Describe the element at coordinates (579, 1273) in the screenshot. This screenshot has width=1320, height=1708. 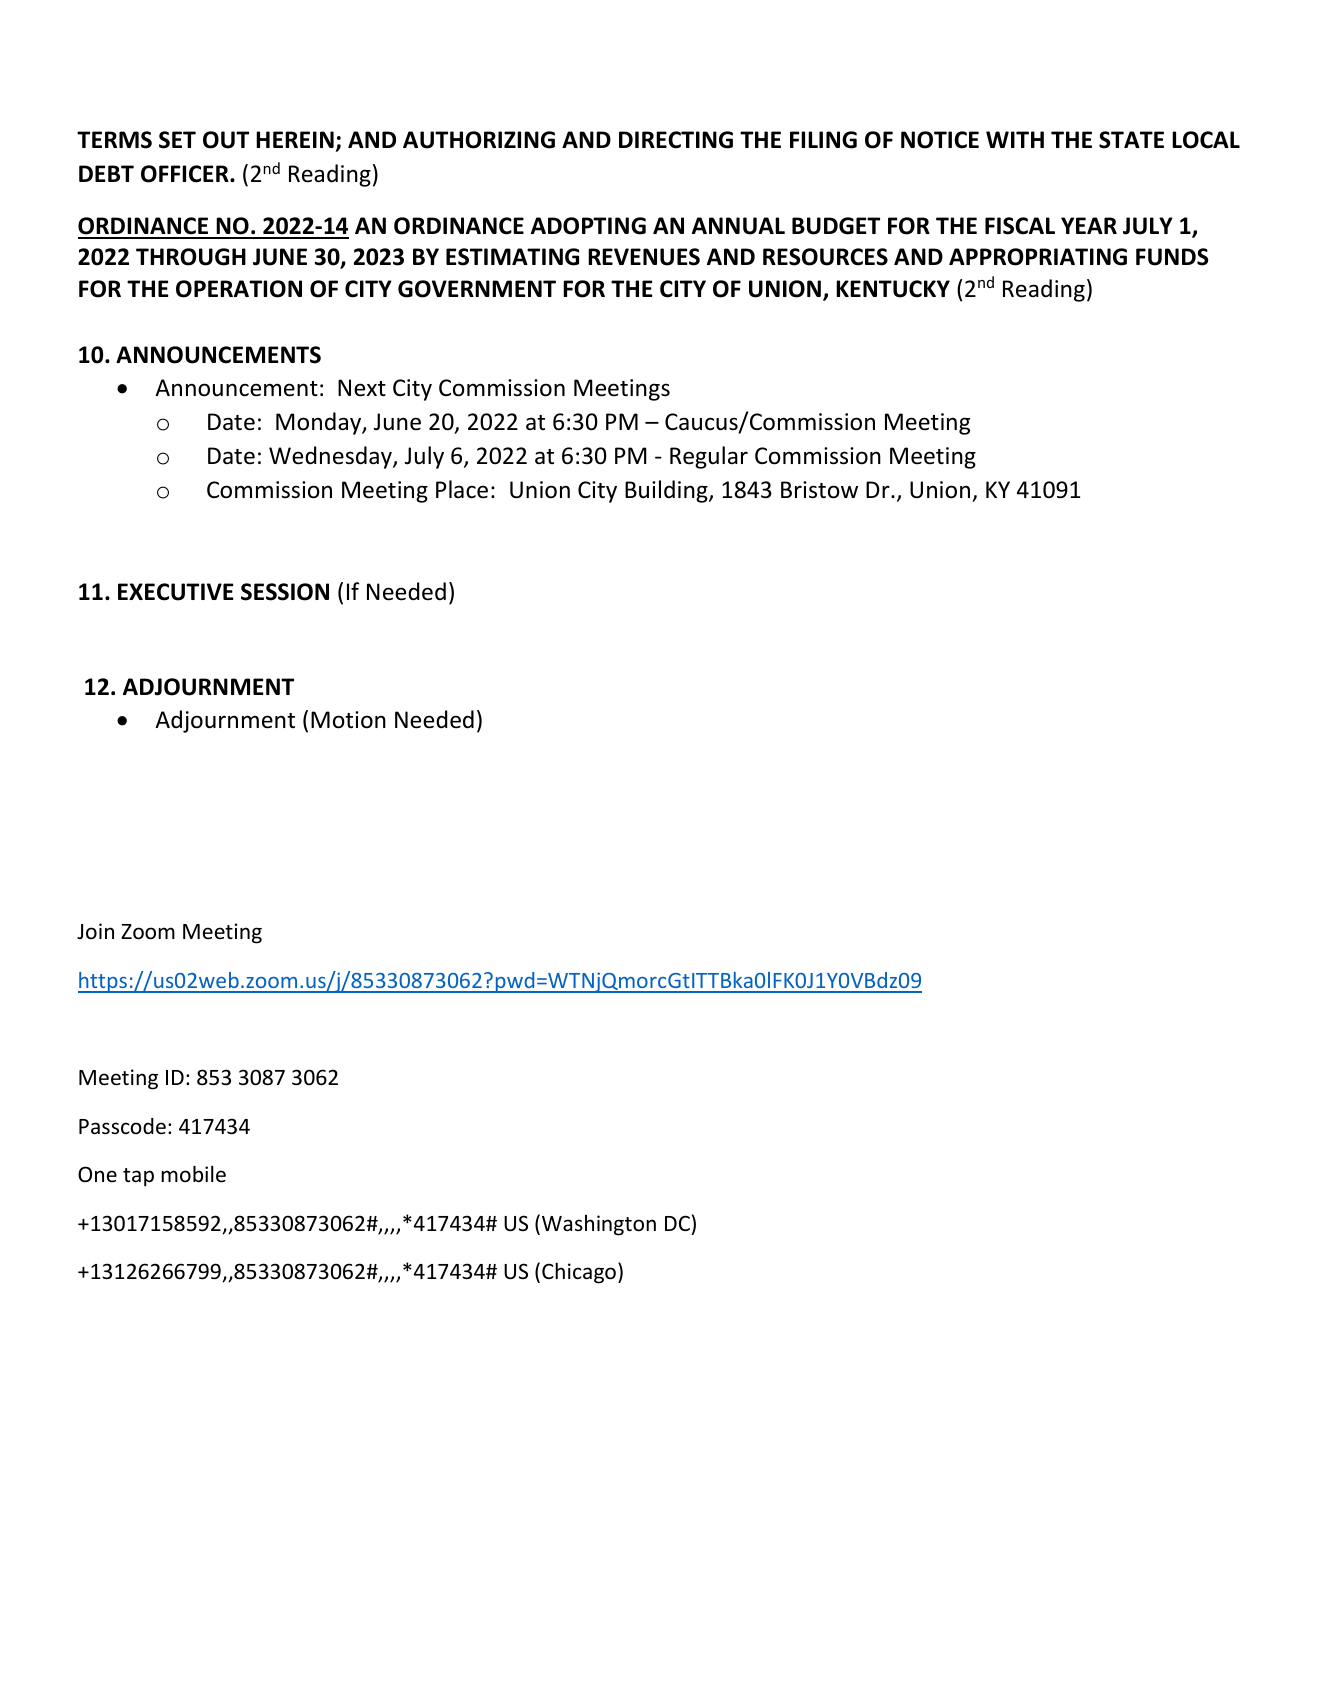
I see `Chicago` at that location.
